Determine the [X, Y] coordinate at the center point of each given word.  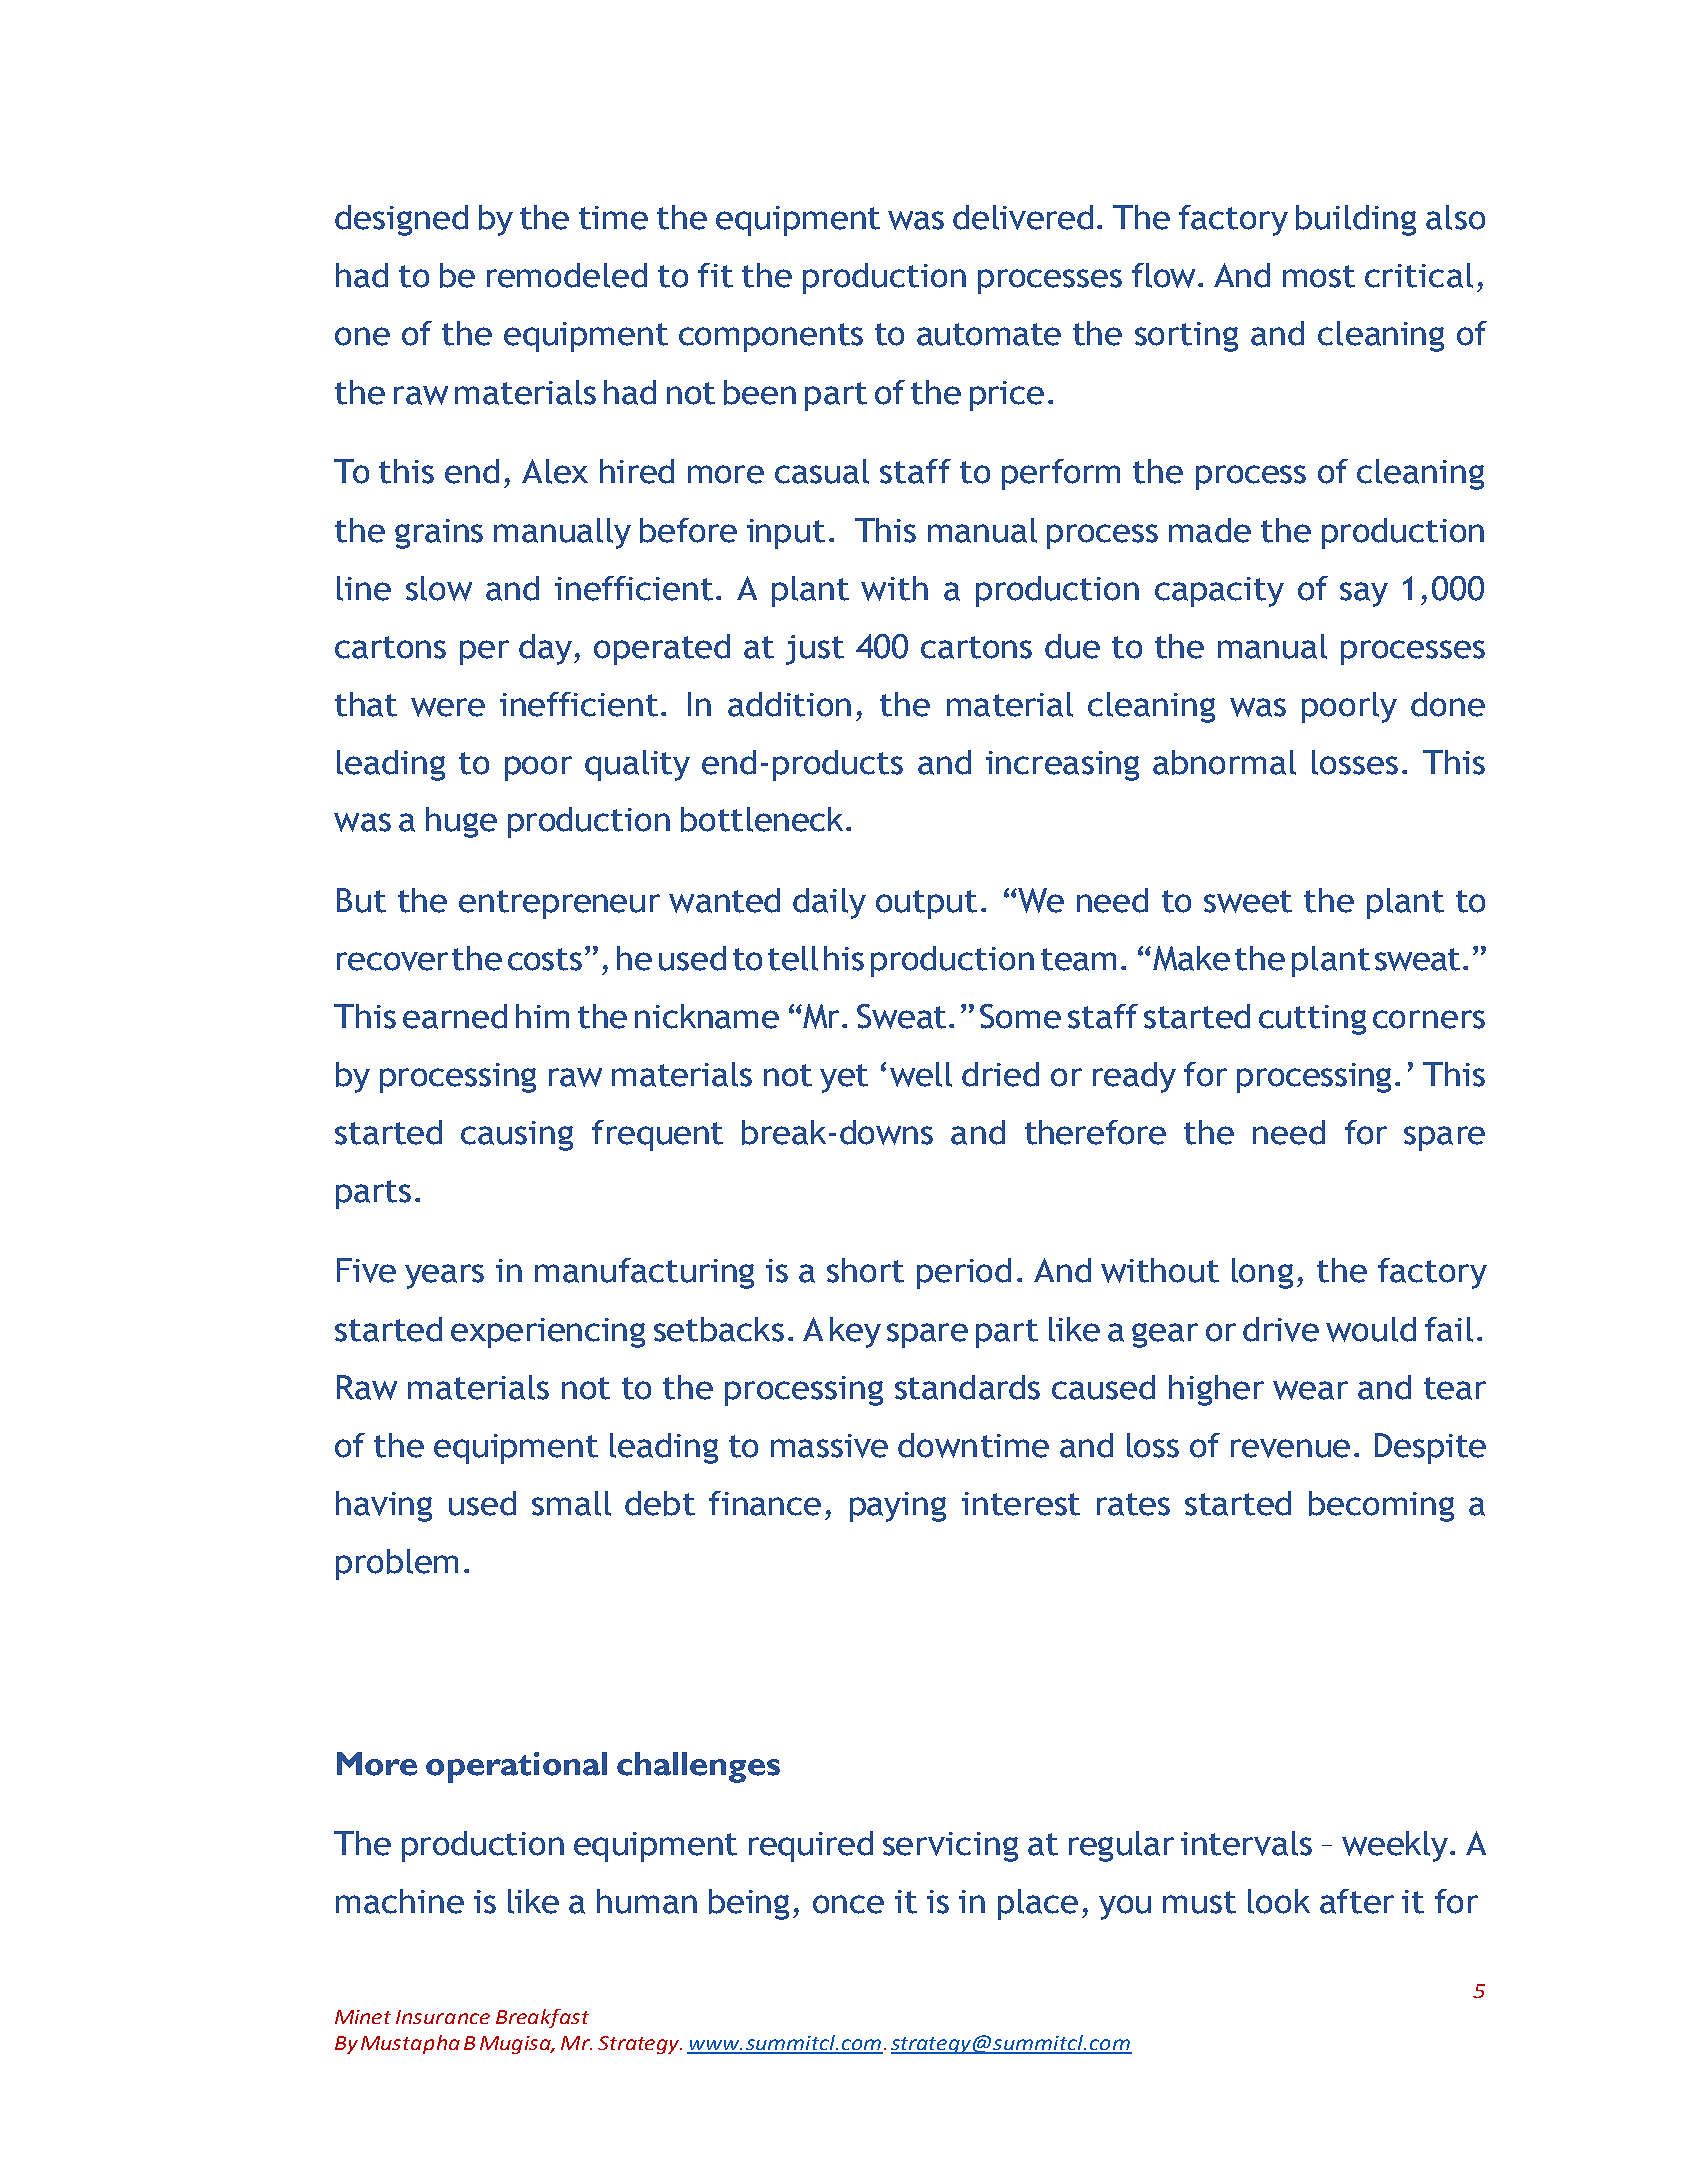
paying [898, 1507]
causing [517, 1136]
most [1319, 276]
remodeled [567, 275]
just [815, 650]
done [1448, 704]
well [921, 1074]
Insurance [443, 2017]
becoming [1381, 1506]
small [571, 1503]
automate [989, 334]
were [448, 707]
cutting [1312, 1020]
